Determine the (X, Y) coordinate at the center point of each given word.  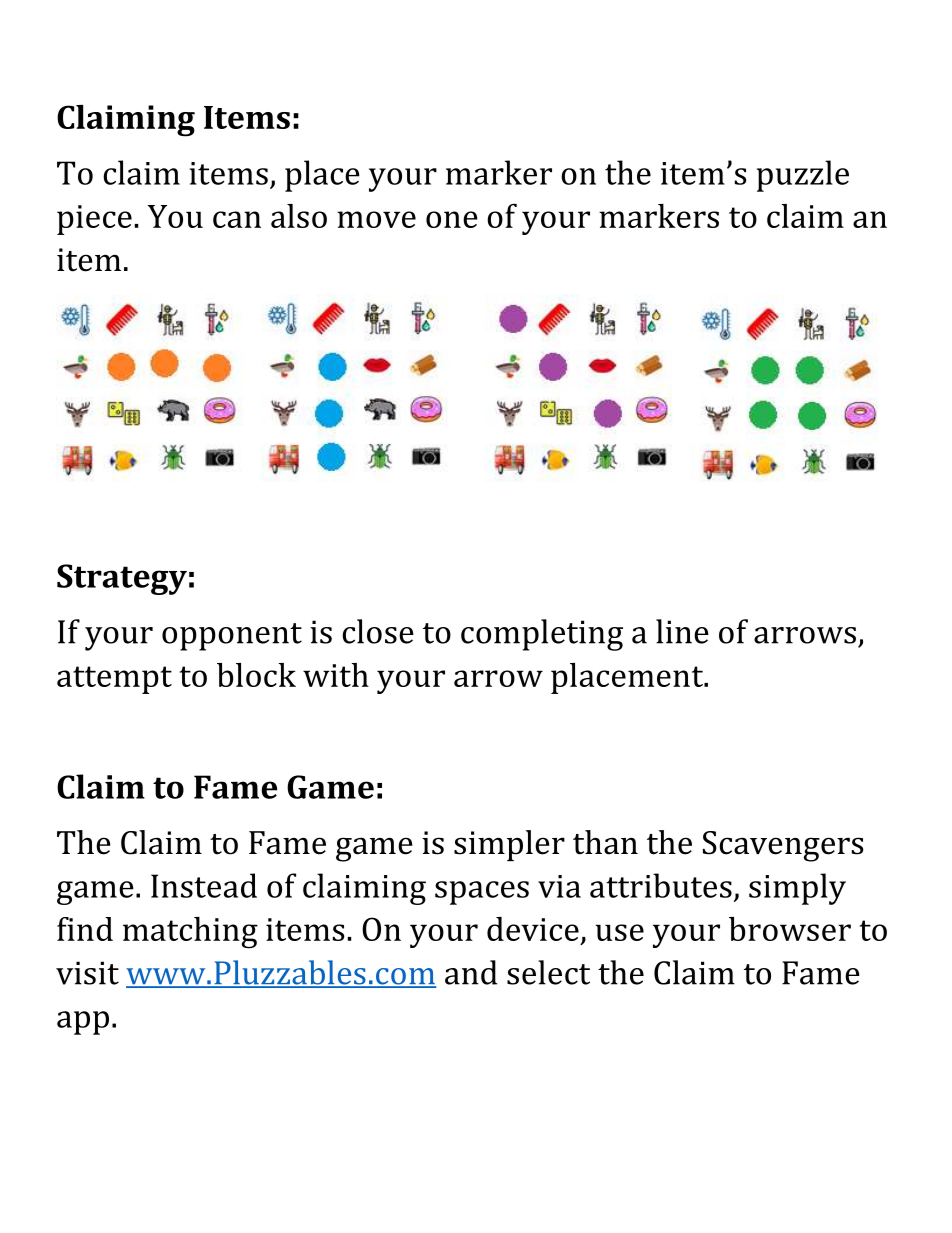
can (237, 219)
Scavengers (783, 846)
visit (87, 973)
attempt (114, 680)
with (336, 675)
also (299, 216)
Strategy (122, 579)
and (471, 972)
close (378, 631)
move (376, 219)
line (682, 631)
